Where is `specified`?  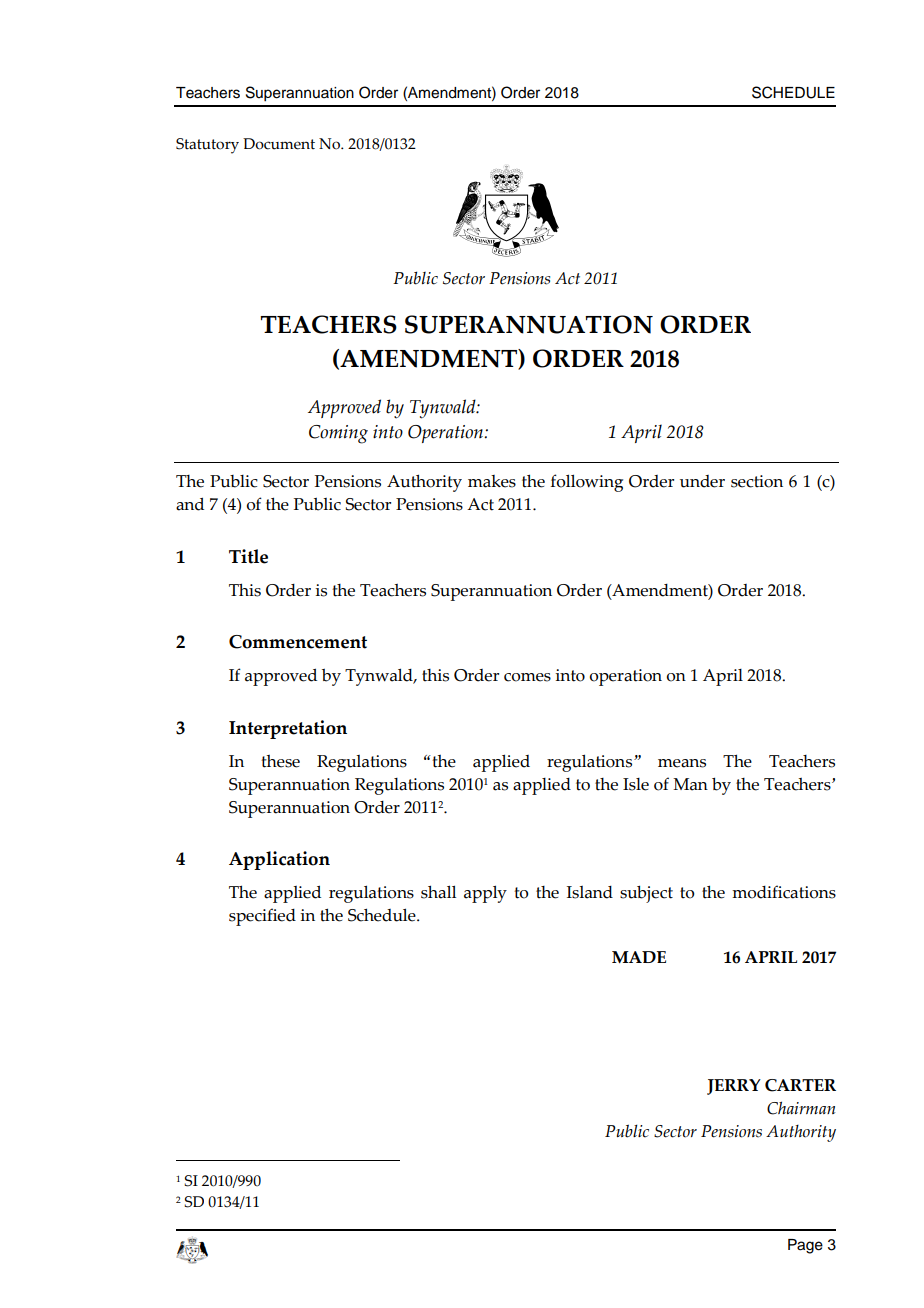
specified is located at coordinates (262, 917).
